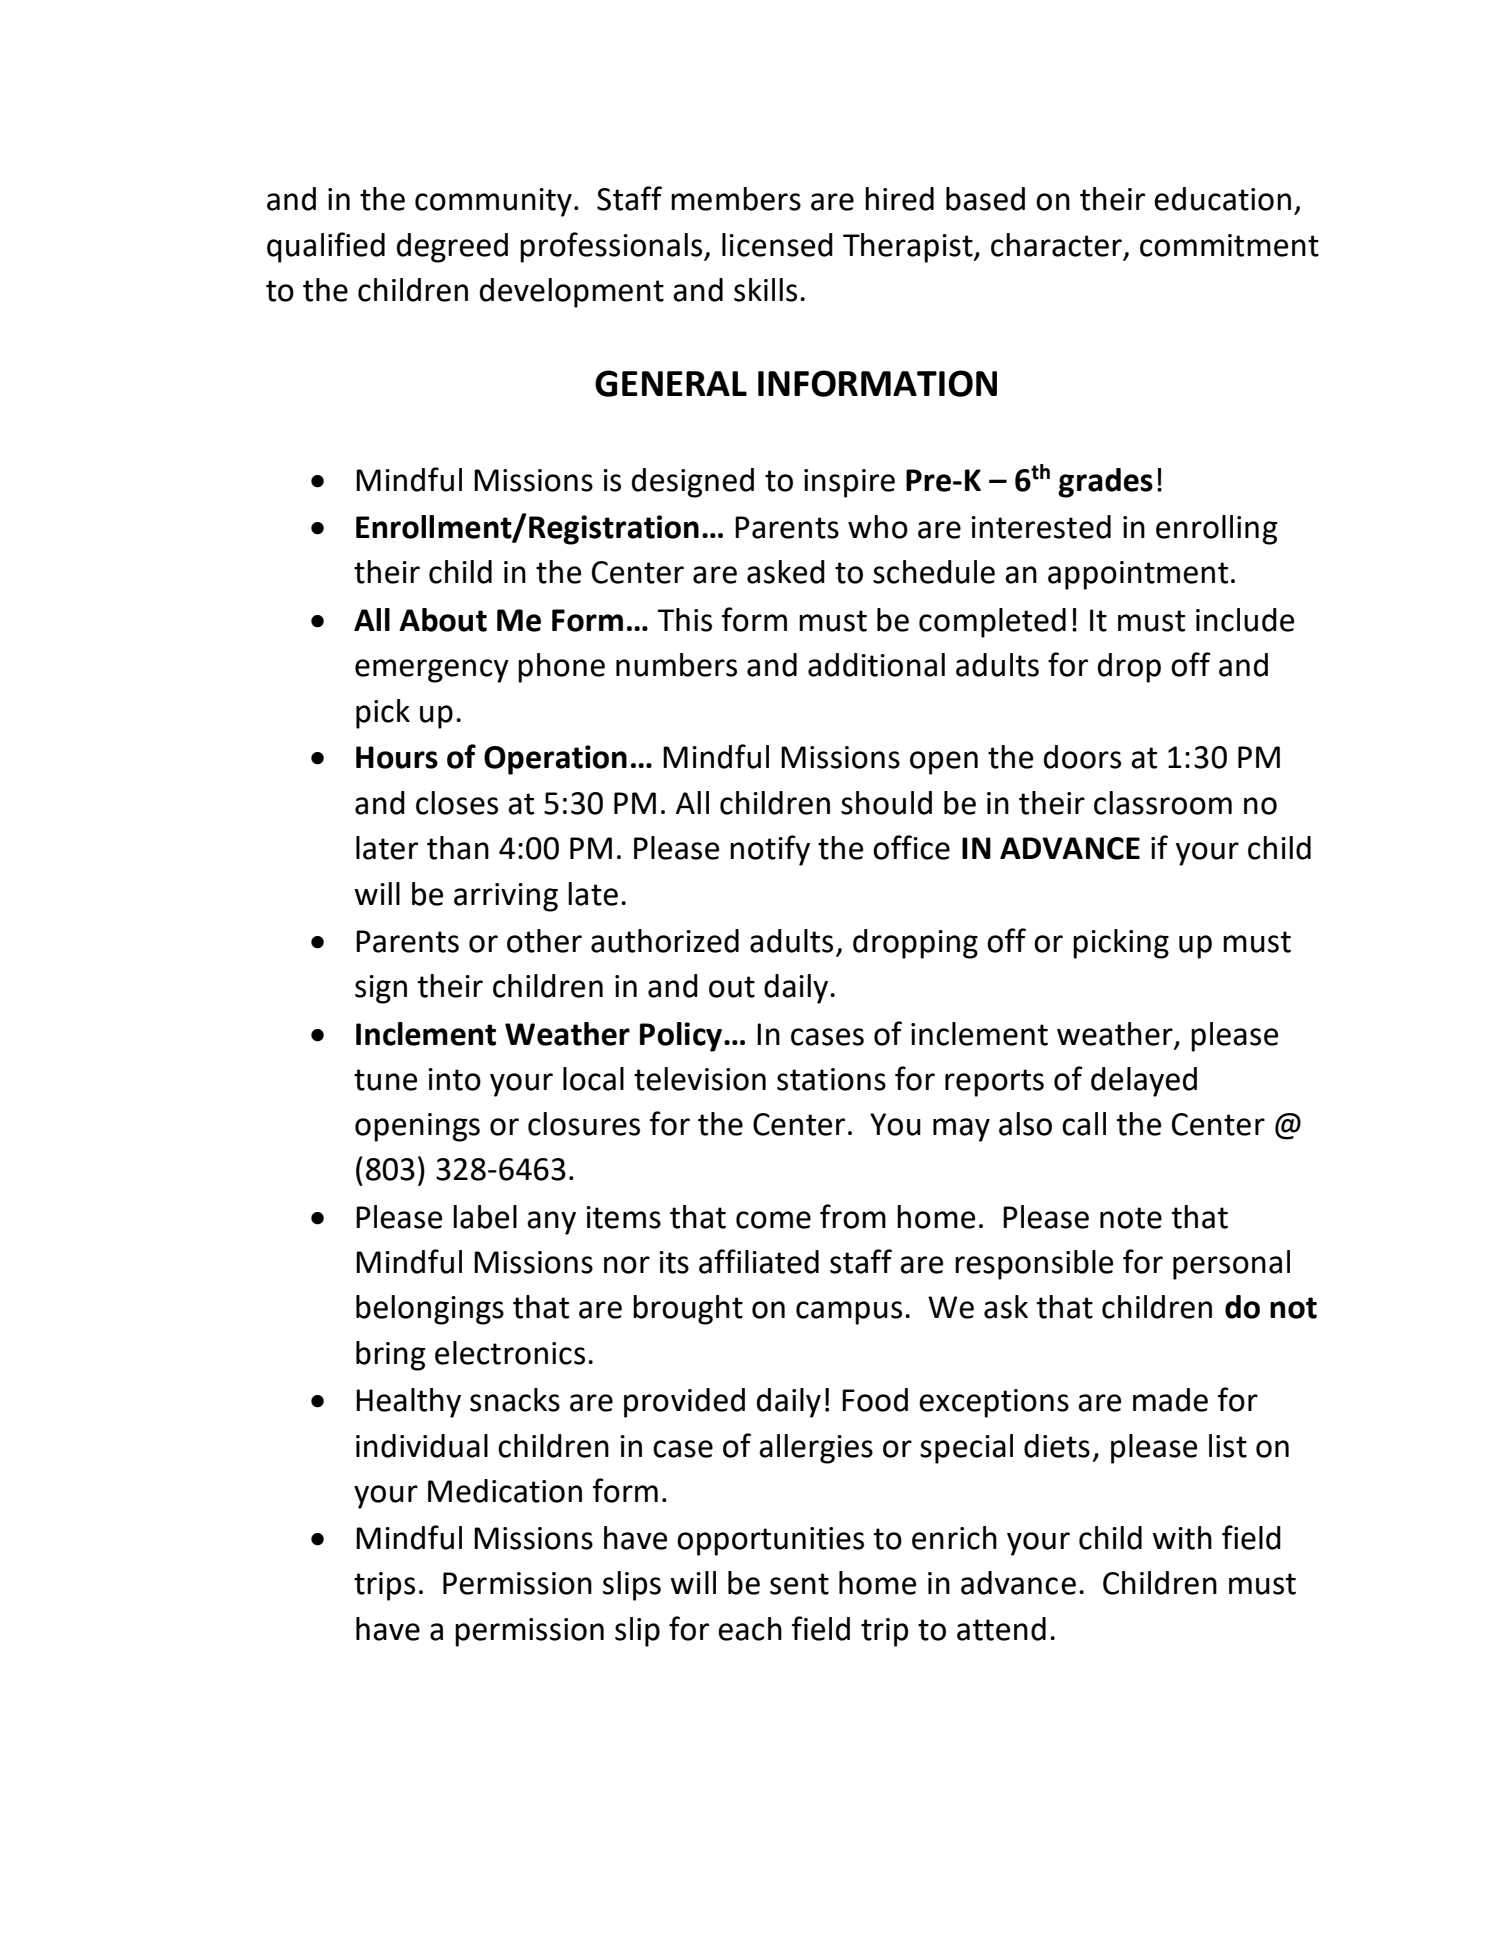  What do you see at coordinates (876, 665) in the image?
I see `additional` at bounding box center [876, 665].
